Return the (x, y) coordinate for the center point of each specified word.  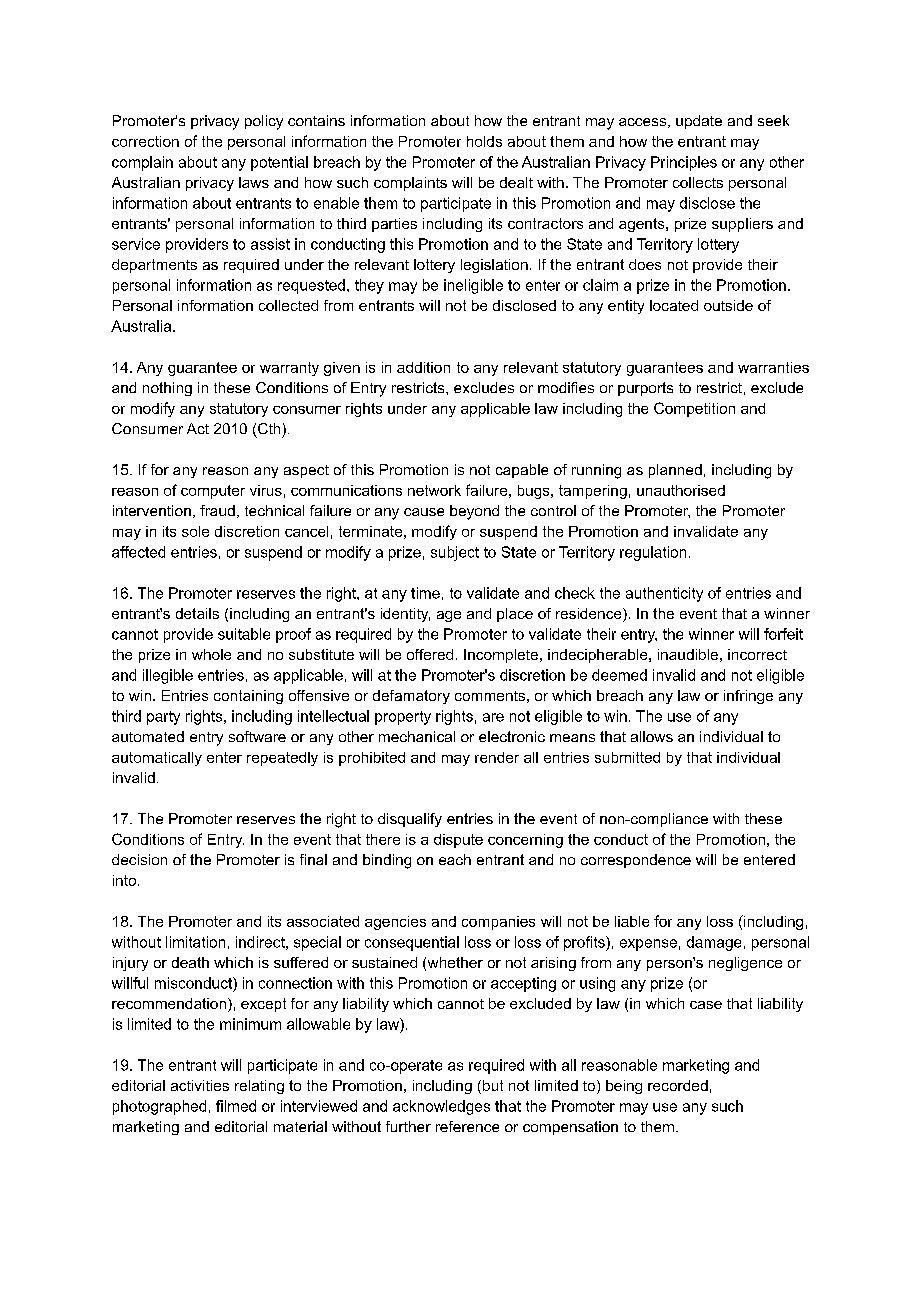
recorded (678, 1085)
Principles (684, 163)
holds (484, 141)
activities (200, 1085)
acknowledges (441, 1107)
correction (145, 141)
